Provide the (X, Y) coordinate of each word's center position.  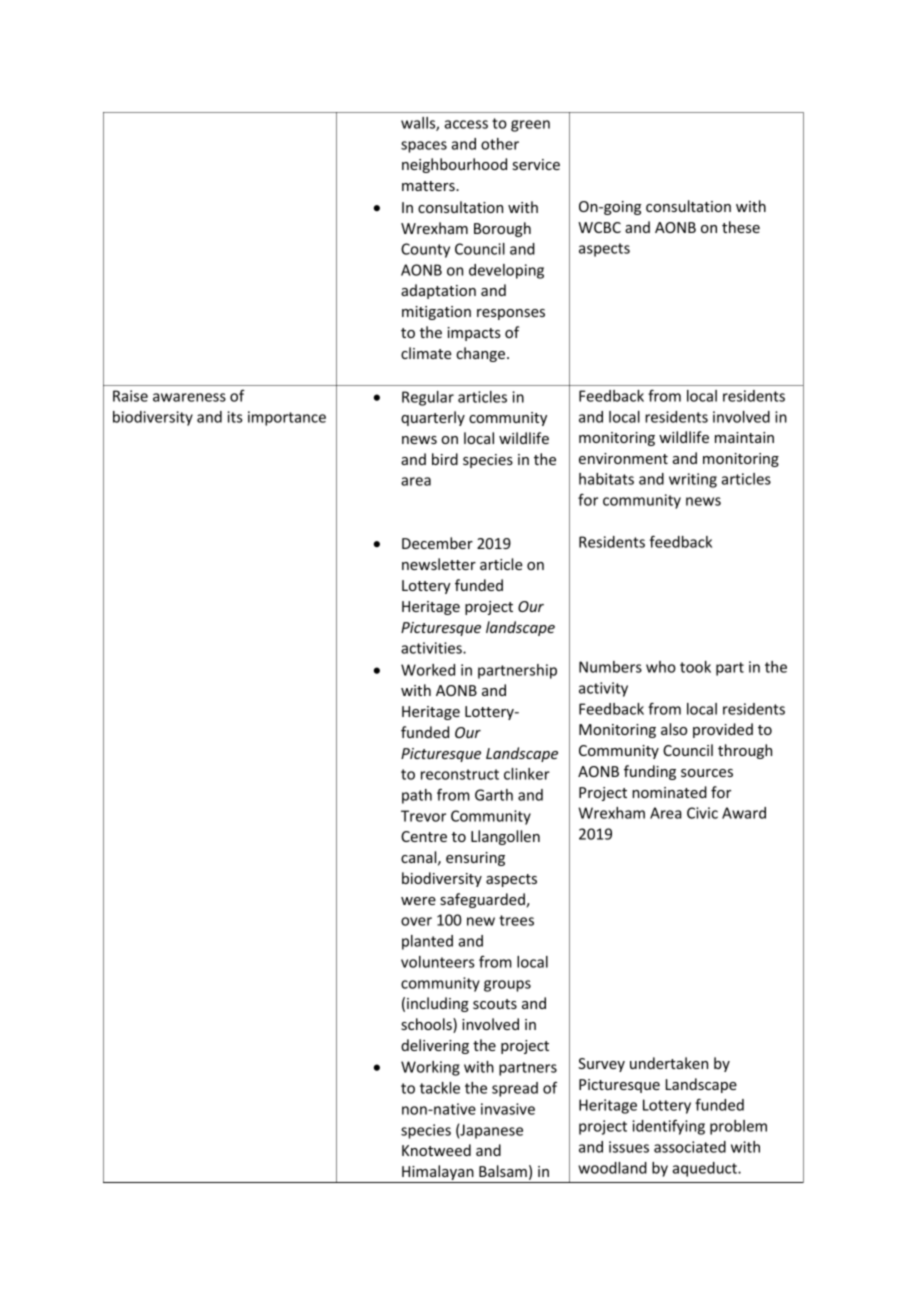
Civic (702, 813)
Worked (428, 670)
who (661, 667)
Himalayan (438, 1174)
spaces (424, 147)
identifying (668, 1127)
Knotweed (436, 1150)
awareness (189, 397)
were (418, 901)
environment (623, 458)
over (416, 921)
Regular (428, 398)
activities (432, 648)
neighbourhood (454, 165)
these (741, 227)
